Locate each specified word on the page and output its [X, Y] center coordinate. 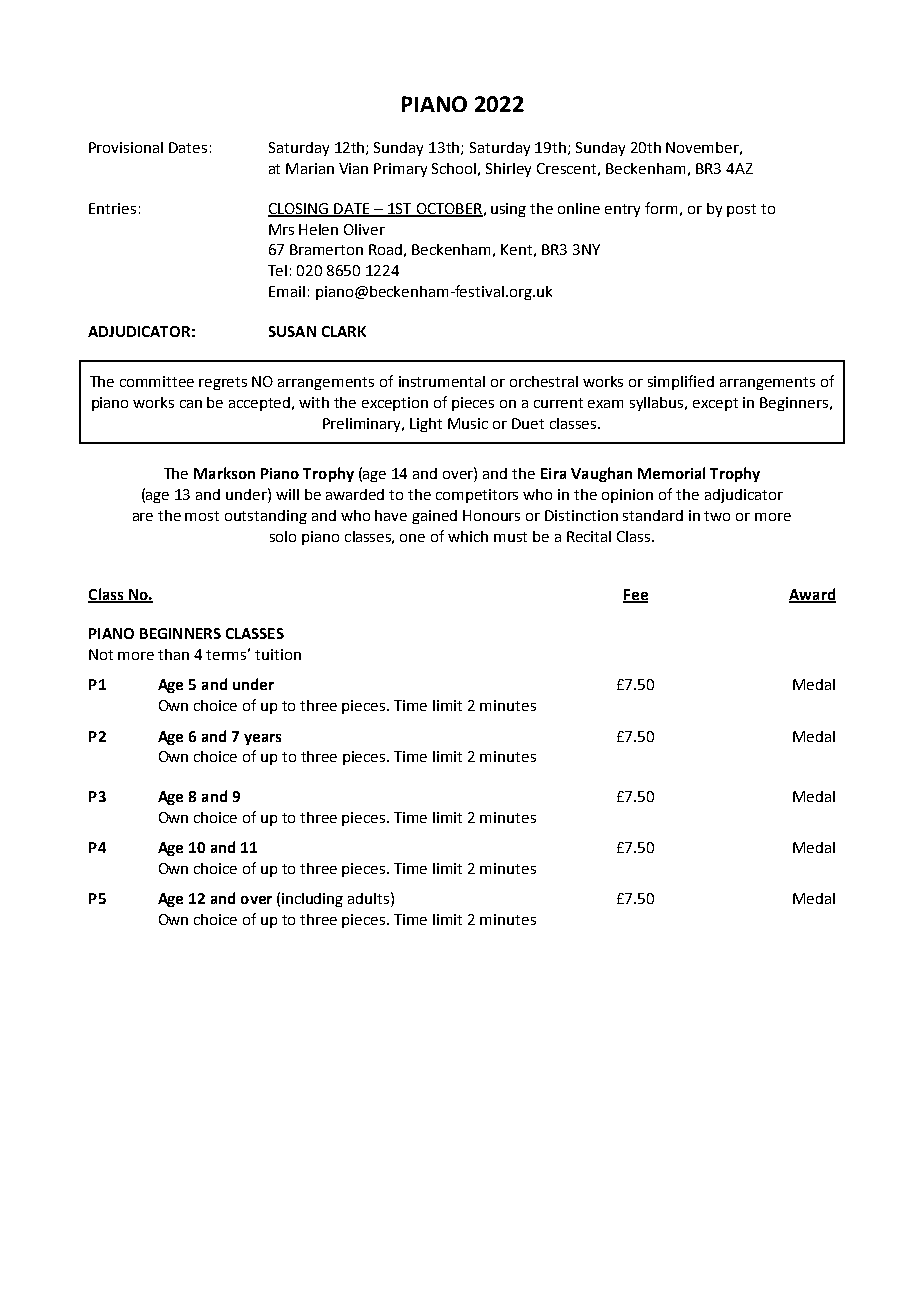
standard [653, 515]
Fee [635, 595]
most [202, 516]
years [262, 739]
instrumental [442, 381]
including [312, 900]
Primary [400, 170]
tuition [278, 654]
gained [434, 517]
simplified [681, 382]
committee [157, 381]
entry [622, 210]
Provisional [126, 147]
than [173, 654]
